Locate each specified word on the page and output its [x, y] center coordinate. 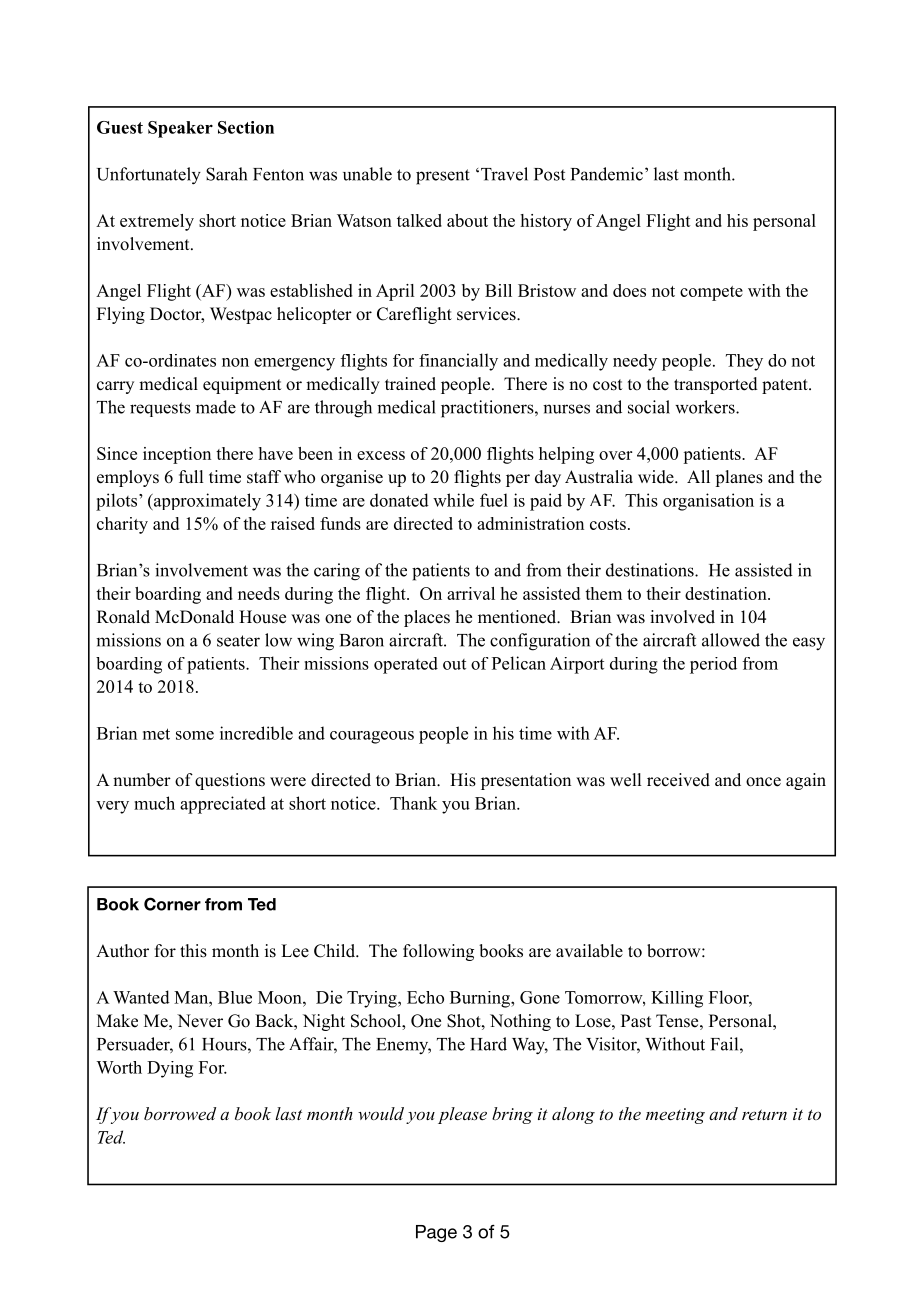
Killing [677, 999]
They [744, 362]
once [763, 782]
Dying [170, 1069]
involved [682, 617]
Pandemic [607, 174]
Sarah [226, 174]
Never [200, 1021]
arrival [471, 593]
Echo [425, 997]
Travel [504, 174]
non [235, 362]
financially [458, 362]
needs [259, 593]
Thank [413, 803]
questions [230, 781]
